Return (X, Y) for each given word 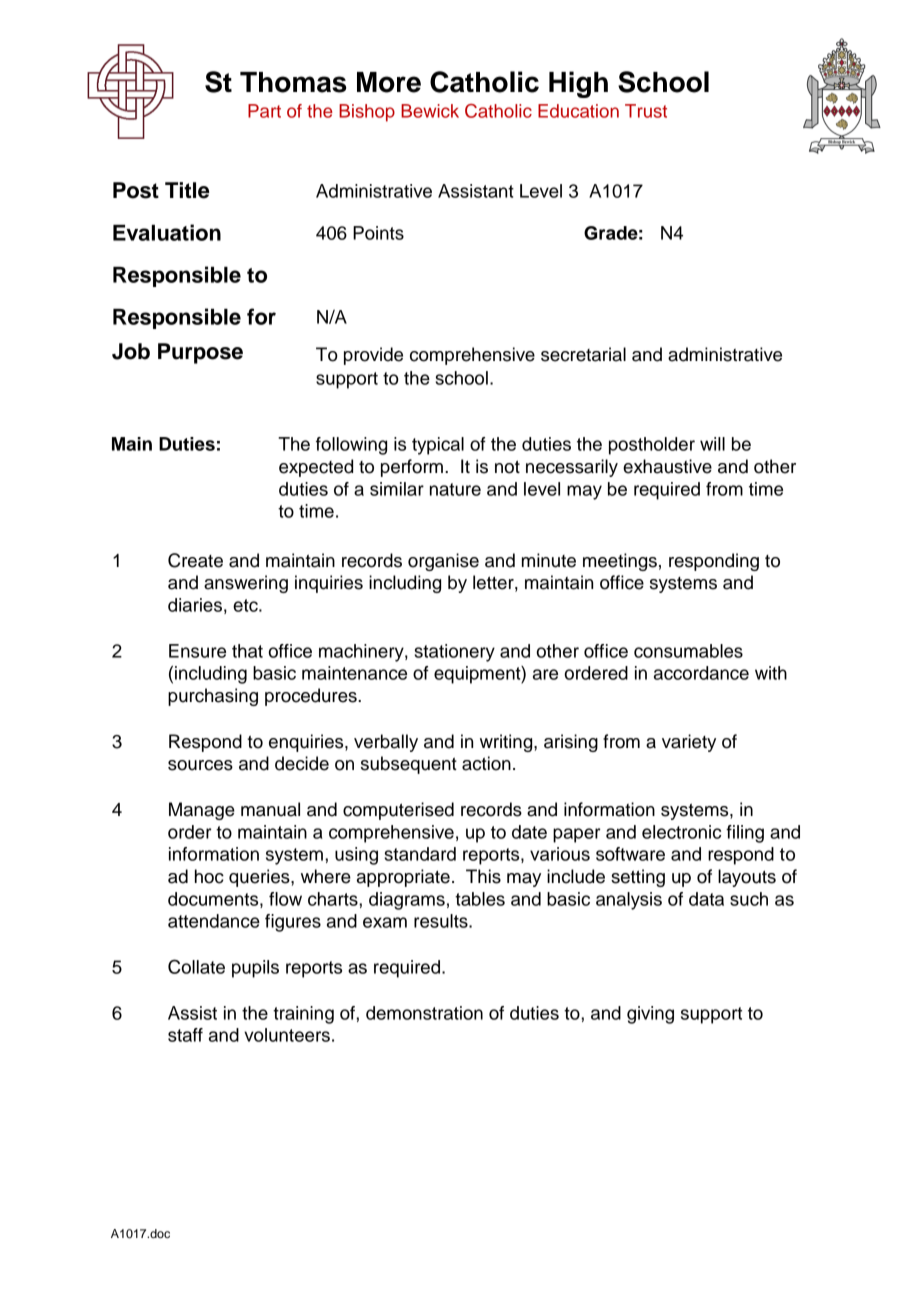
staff (185, 1035)
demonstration (424, 1013)
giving (650, 1015)
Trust (646, 111)
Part (264, 111)
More (389, 82)
